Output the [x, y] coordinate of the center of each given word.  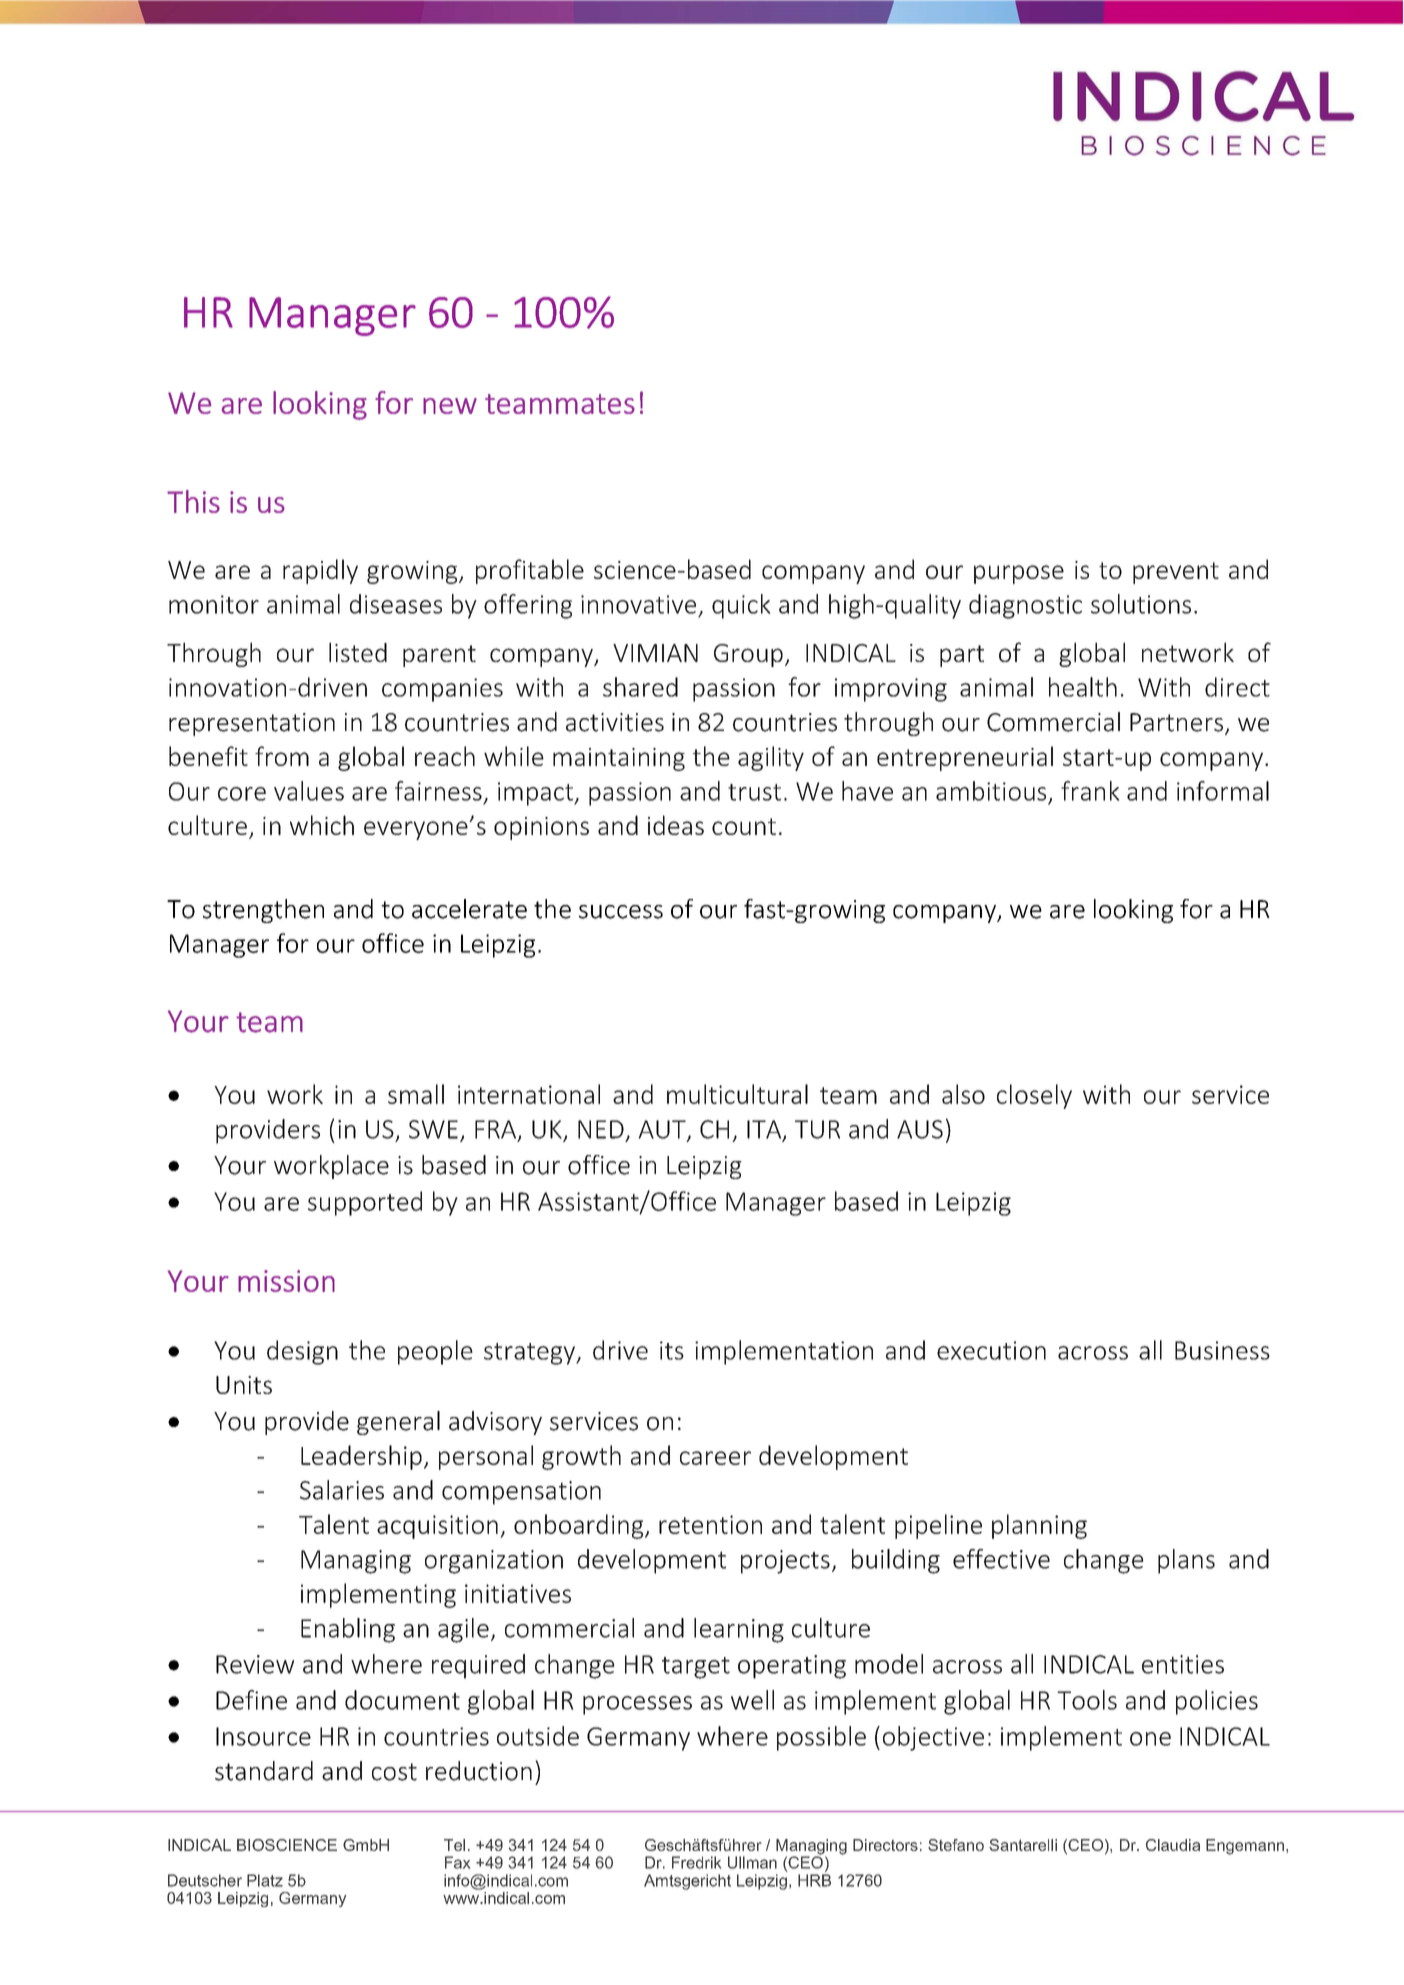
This [193, 501]
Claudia [1173, 1845]
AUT [663, 1130]
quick [741, 606]
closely [1034, 1096]
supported [365, 1203]
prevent [1176, 573]
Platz [265, 1880]
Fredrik [696, 1862]
